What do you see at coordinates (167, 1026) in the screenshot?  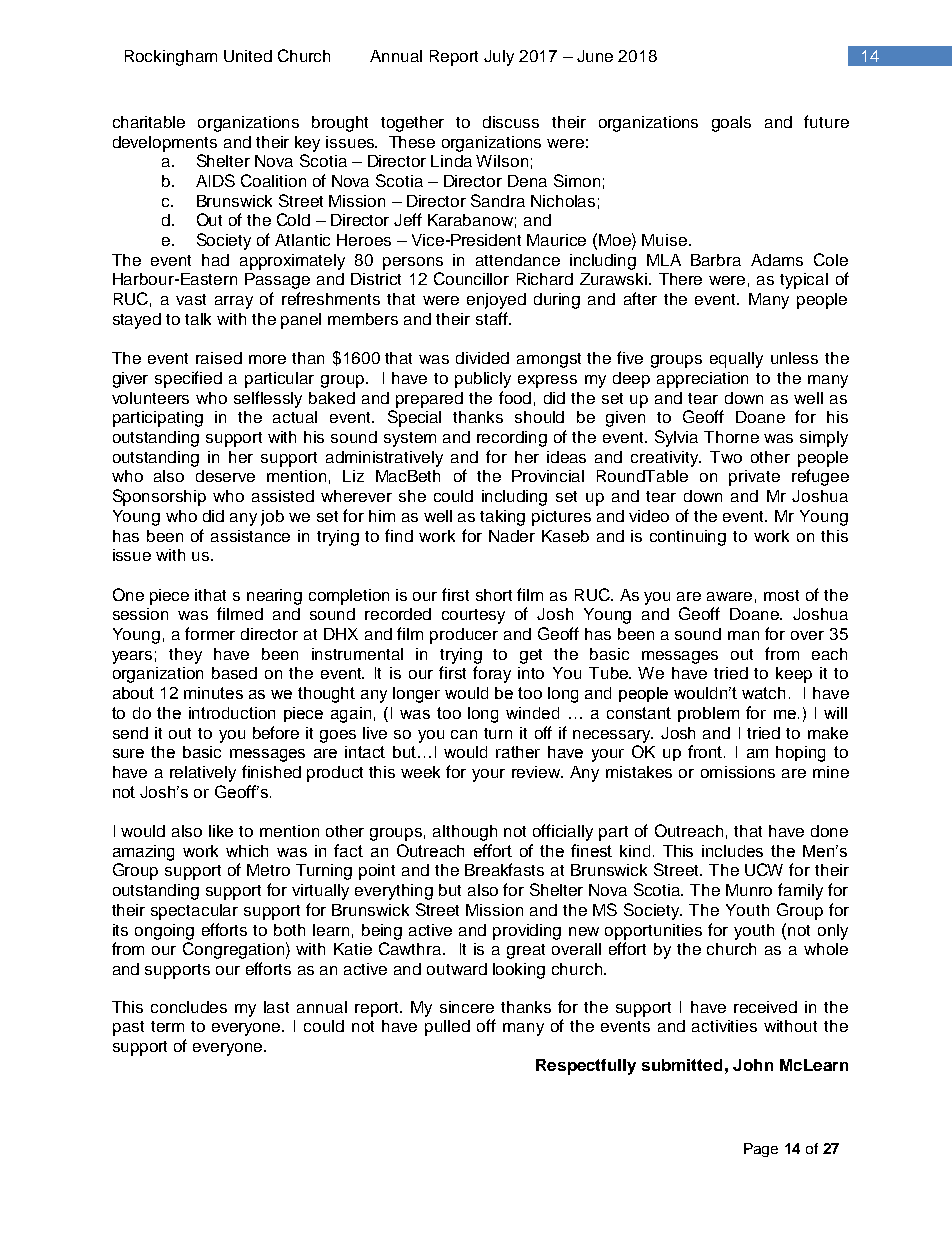 I see `term` at bounding box center [167, 1026].
